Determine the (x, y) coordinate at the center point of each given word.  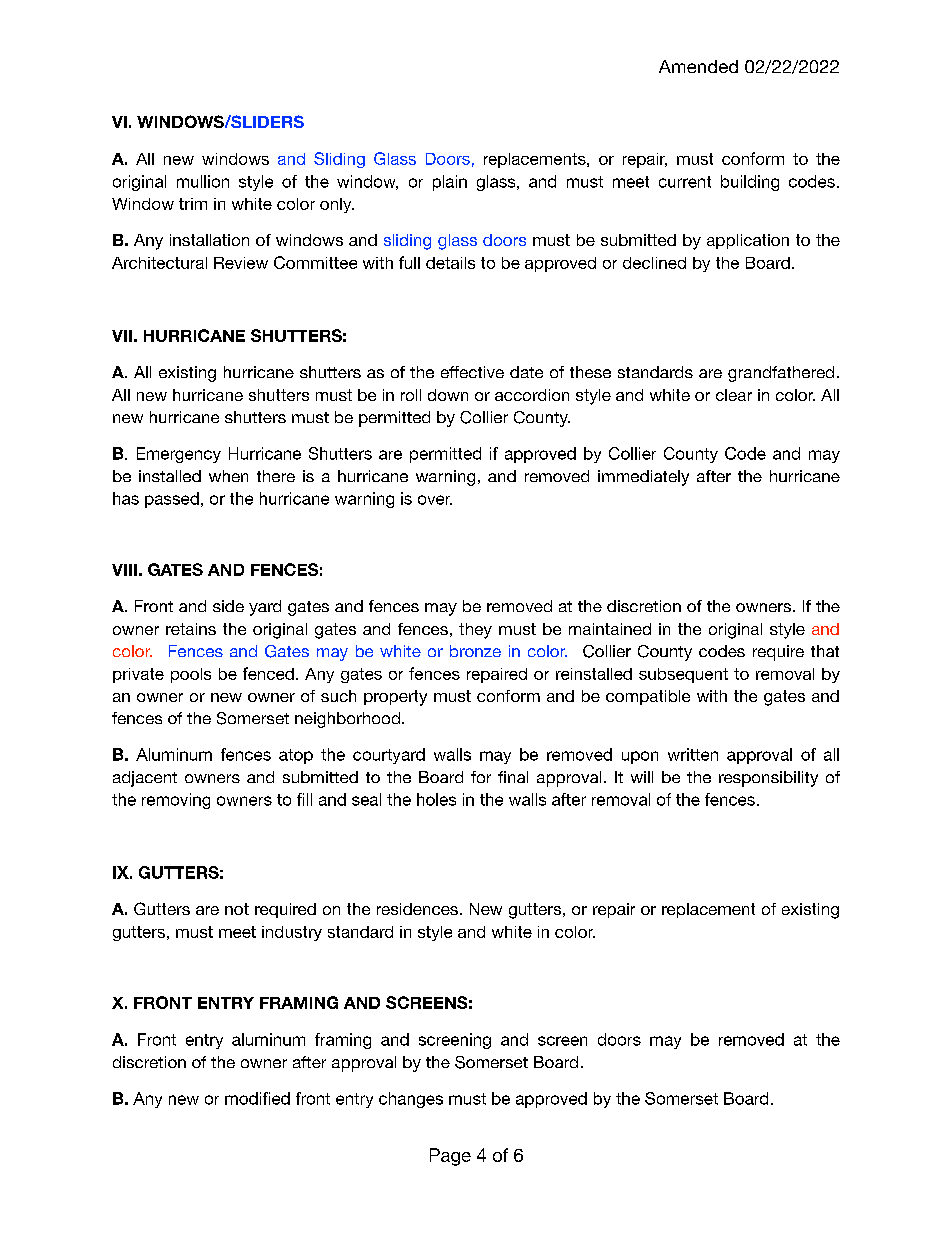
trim (193, 204)
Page (450, 1157)
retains (191, 629)
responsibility (768, 779)
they (475, 631)
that (825, 651)
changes (411, 1100)
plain (450, 183)
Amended (698, 66)
